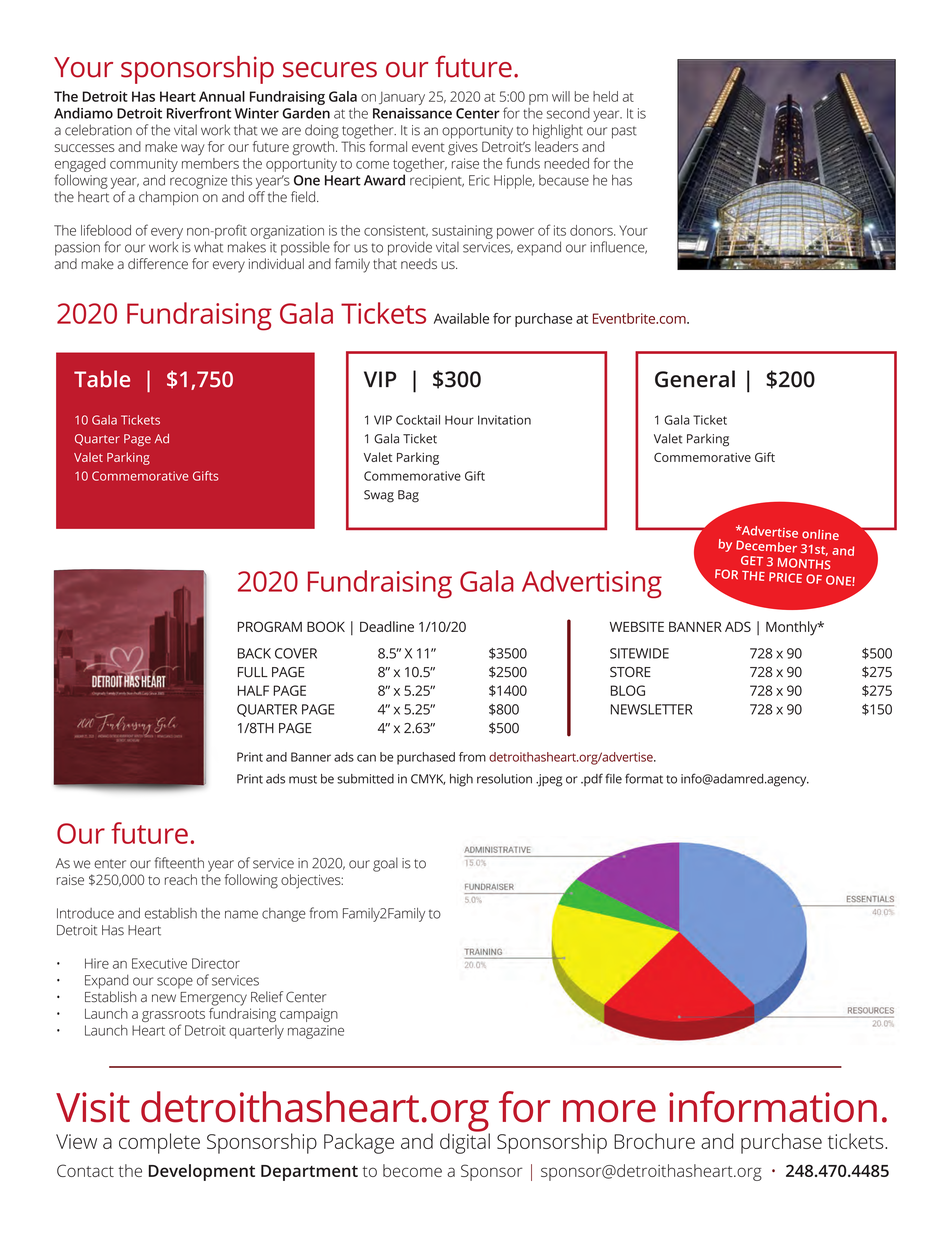 The image size is (952, 1233). What do you see at coordinates (402, 98) in the screenshot?
I see `January` at bounding box center [402, 98].
